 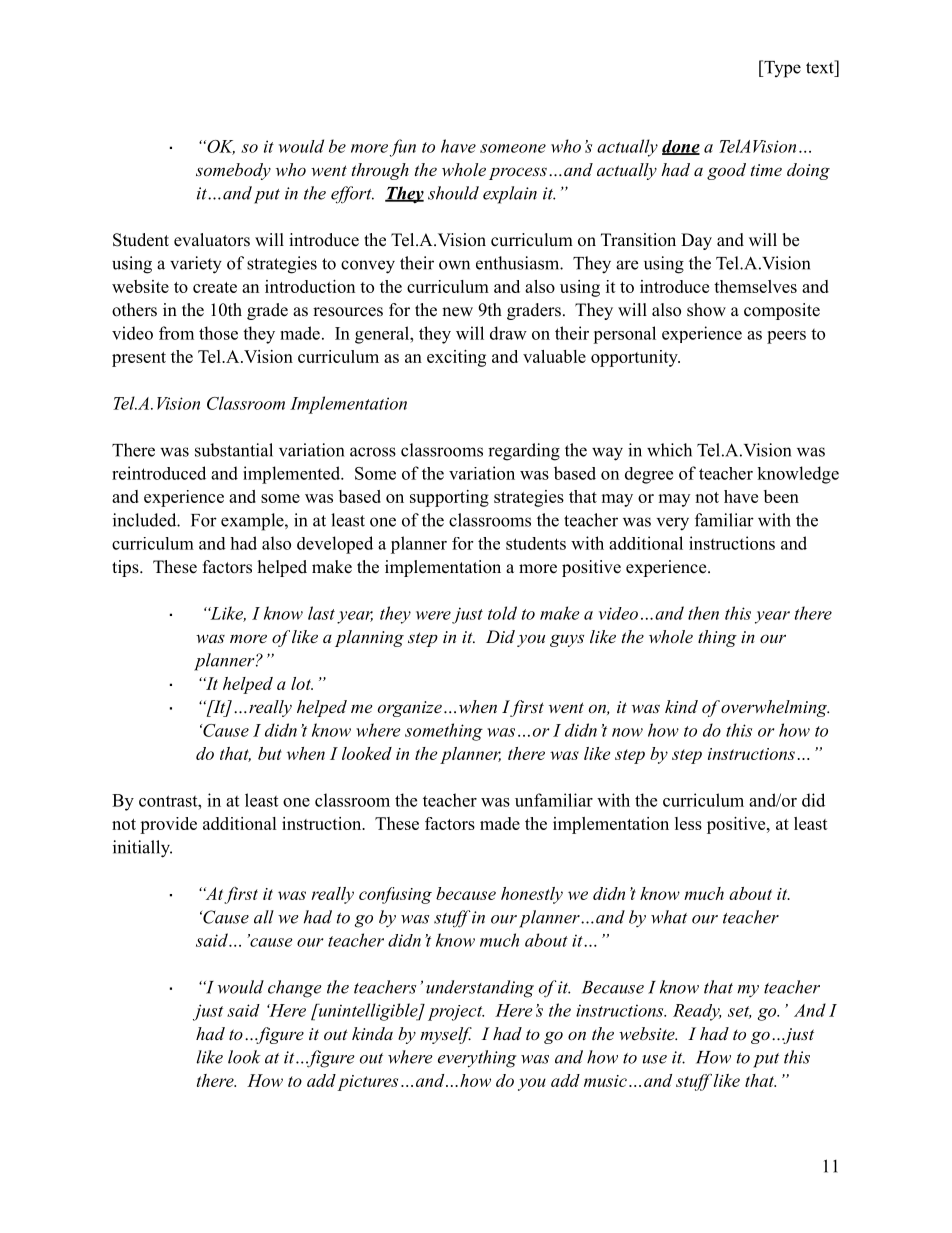 I want to click on but, so click(x=270, y=753).
